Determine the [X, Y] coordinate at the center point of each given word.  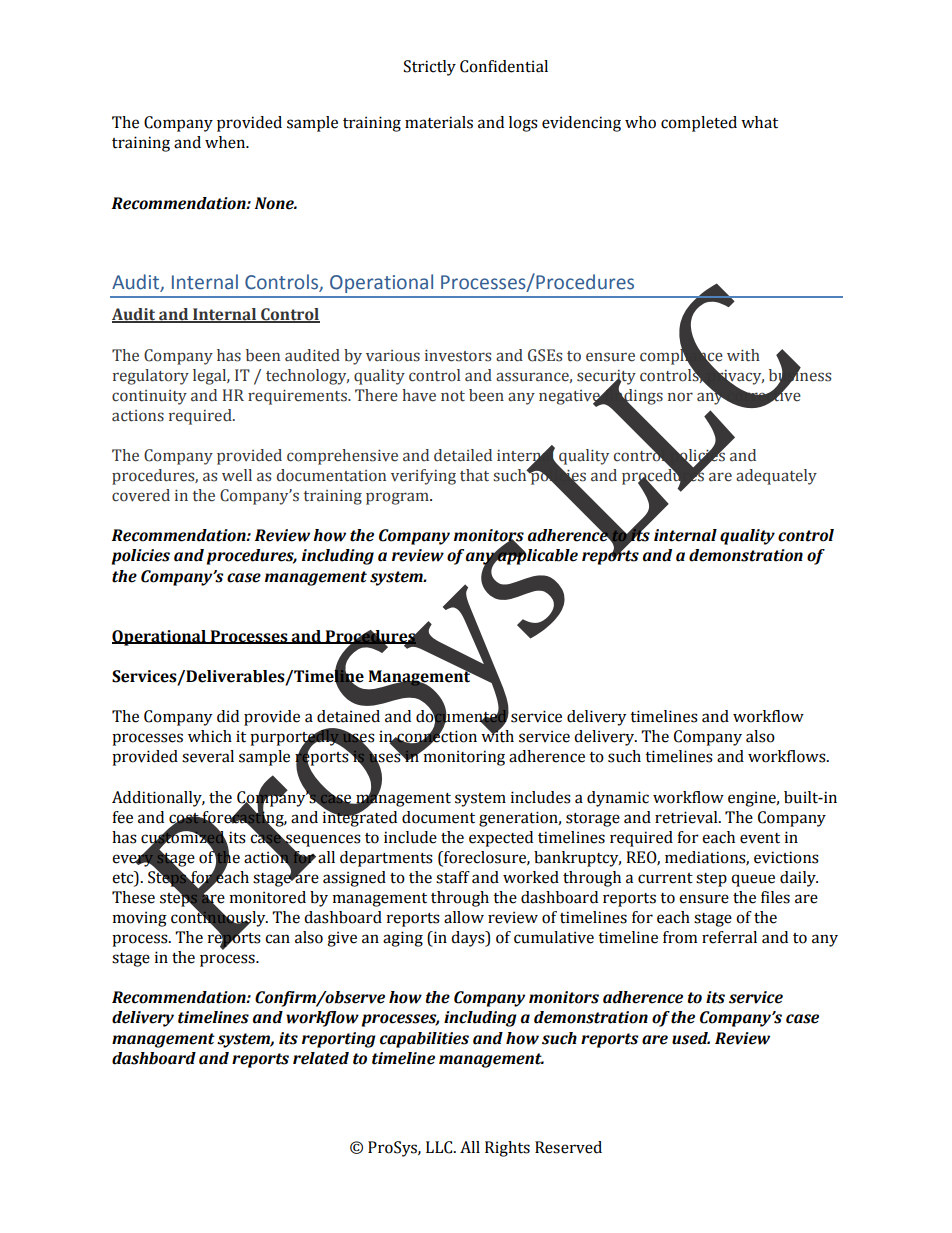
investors [458, 356]
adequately [776, 477]
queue [753, 880]
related [321, 1058]
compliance [681, 356]
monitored [268, 897]
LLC [440, 1147]
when [226, 142]
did [228, 716]
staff [453, 877]
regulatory [151, 377]
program [398, 498]
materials [439, 122]
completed [699, 124]
